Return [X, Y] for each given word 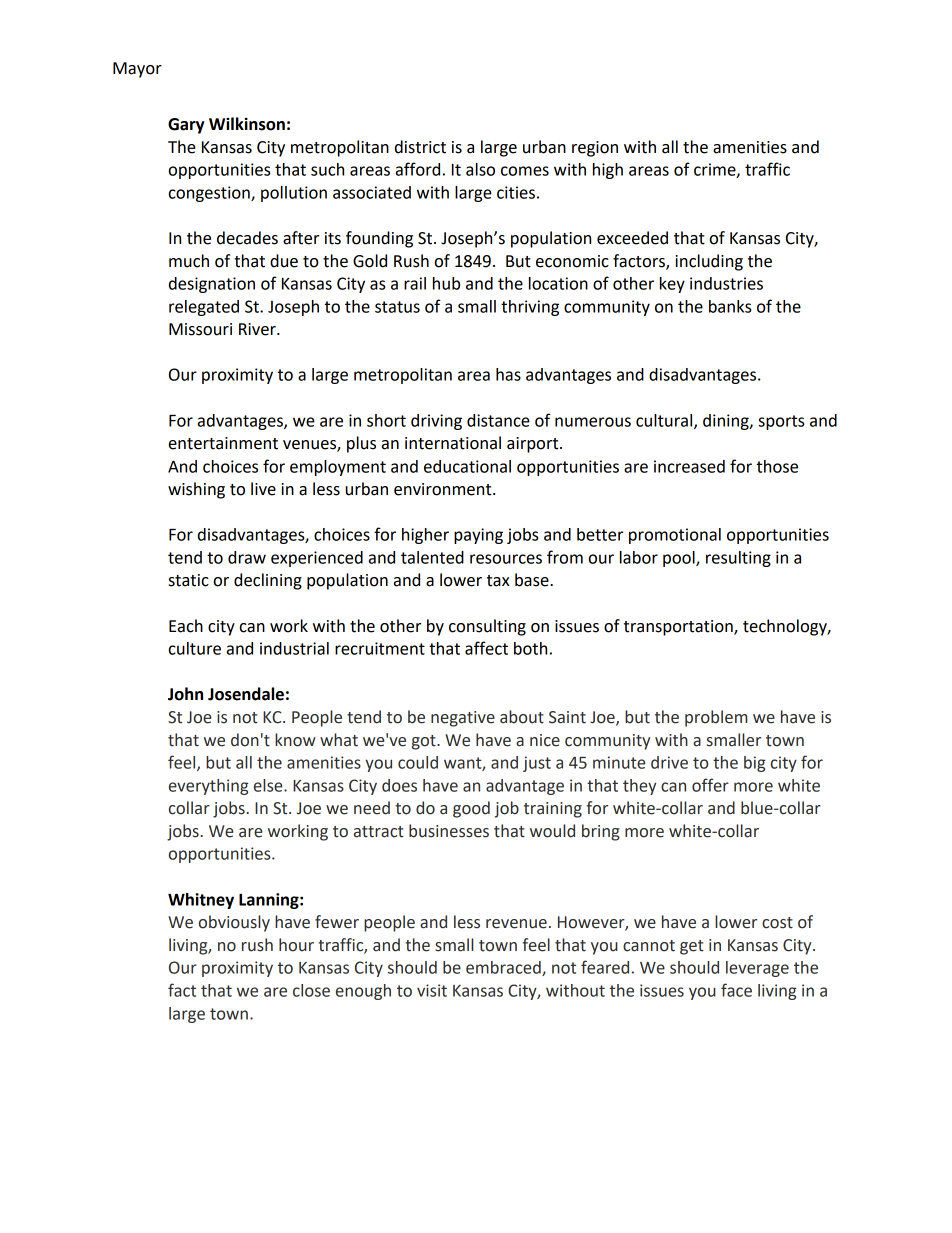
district [420, 147]
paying [478, 536]
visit [432, 990]
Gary [186, 126]
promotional [675, 536]
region [595, 149]
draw [247, 557]
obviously [234, 923]
